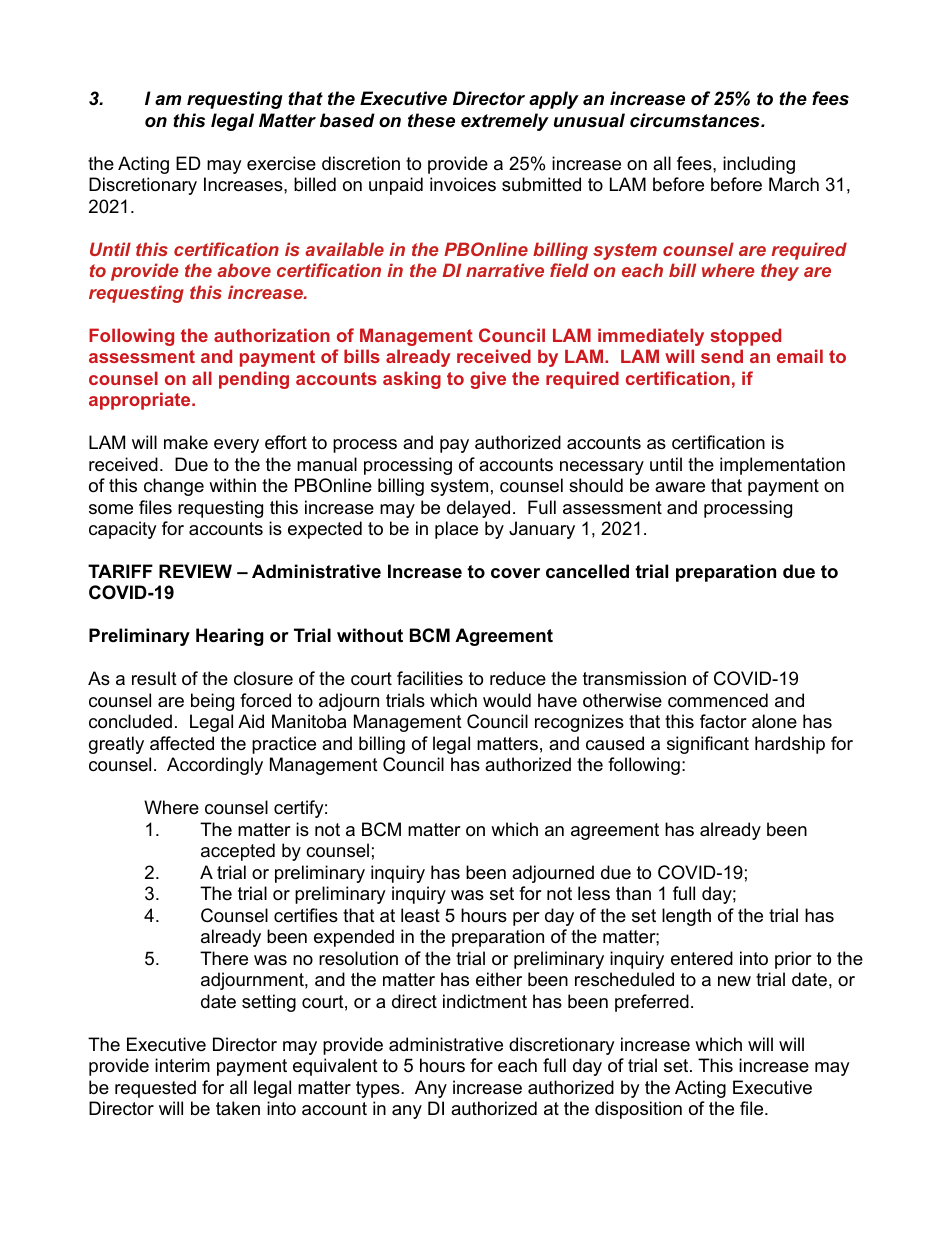 The width and height of the document is (952, 1233). What do you see at coordinates (634, 678) in the document?
I see `transmission` at bounding box center [634, 678].
